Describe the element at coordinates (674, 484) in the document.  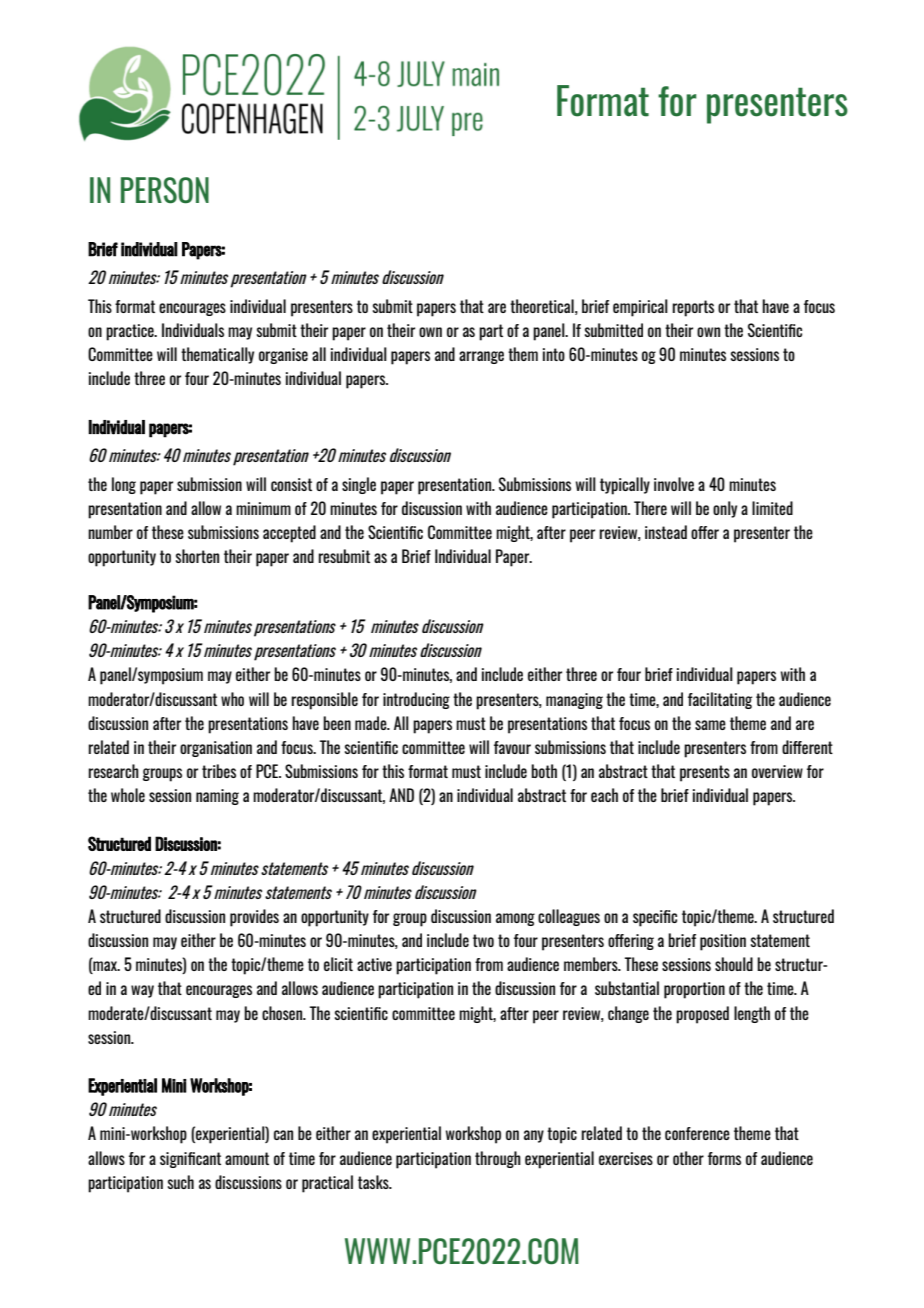
I see `involve` at that location.
